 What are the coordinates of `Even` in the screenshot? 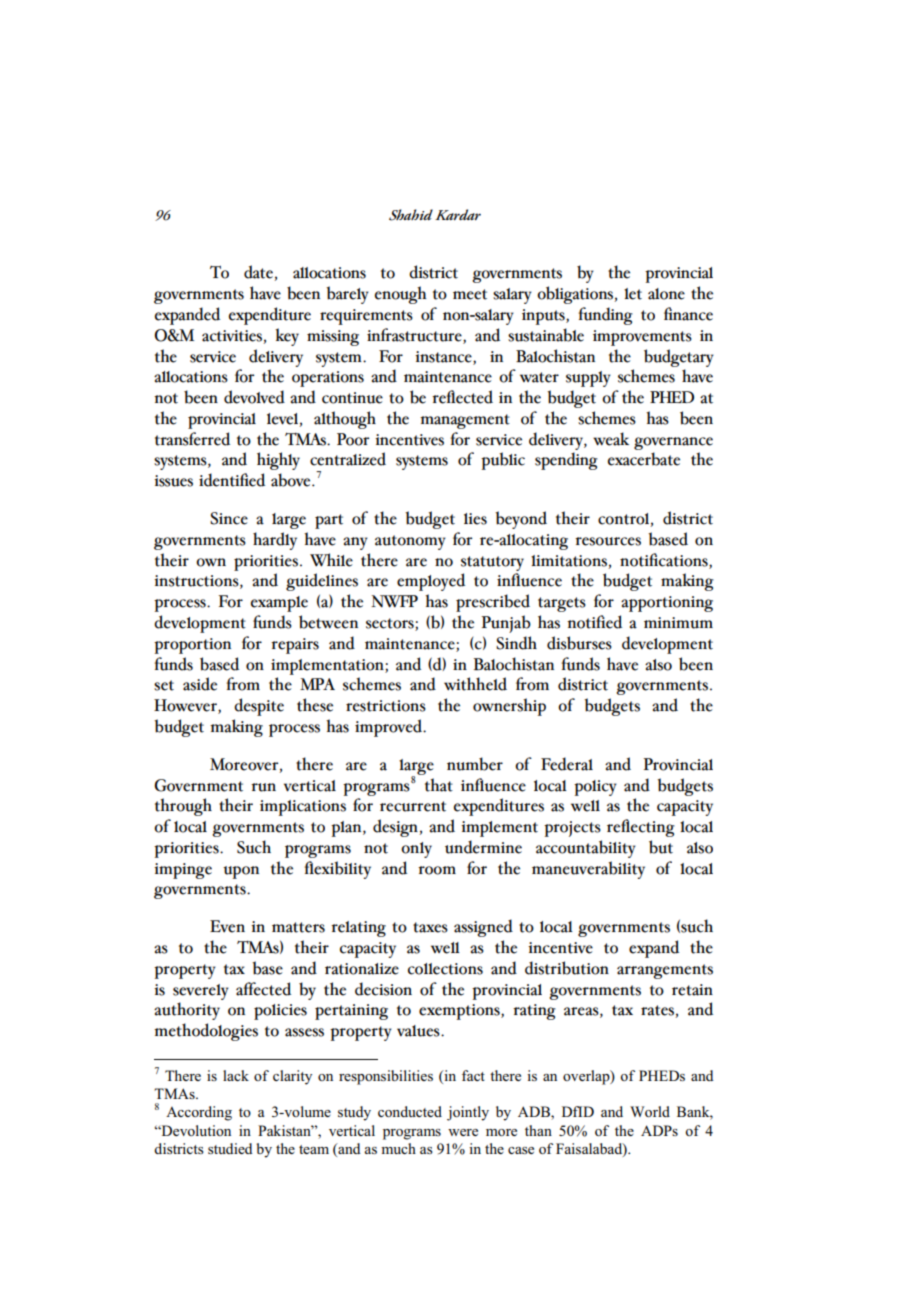 It's located at (227, 926).
